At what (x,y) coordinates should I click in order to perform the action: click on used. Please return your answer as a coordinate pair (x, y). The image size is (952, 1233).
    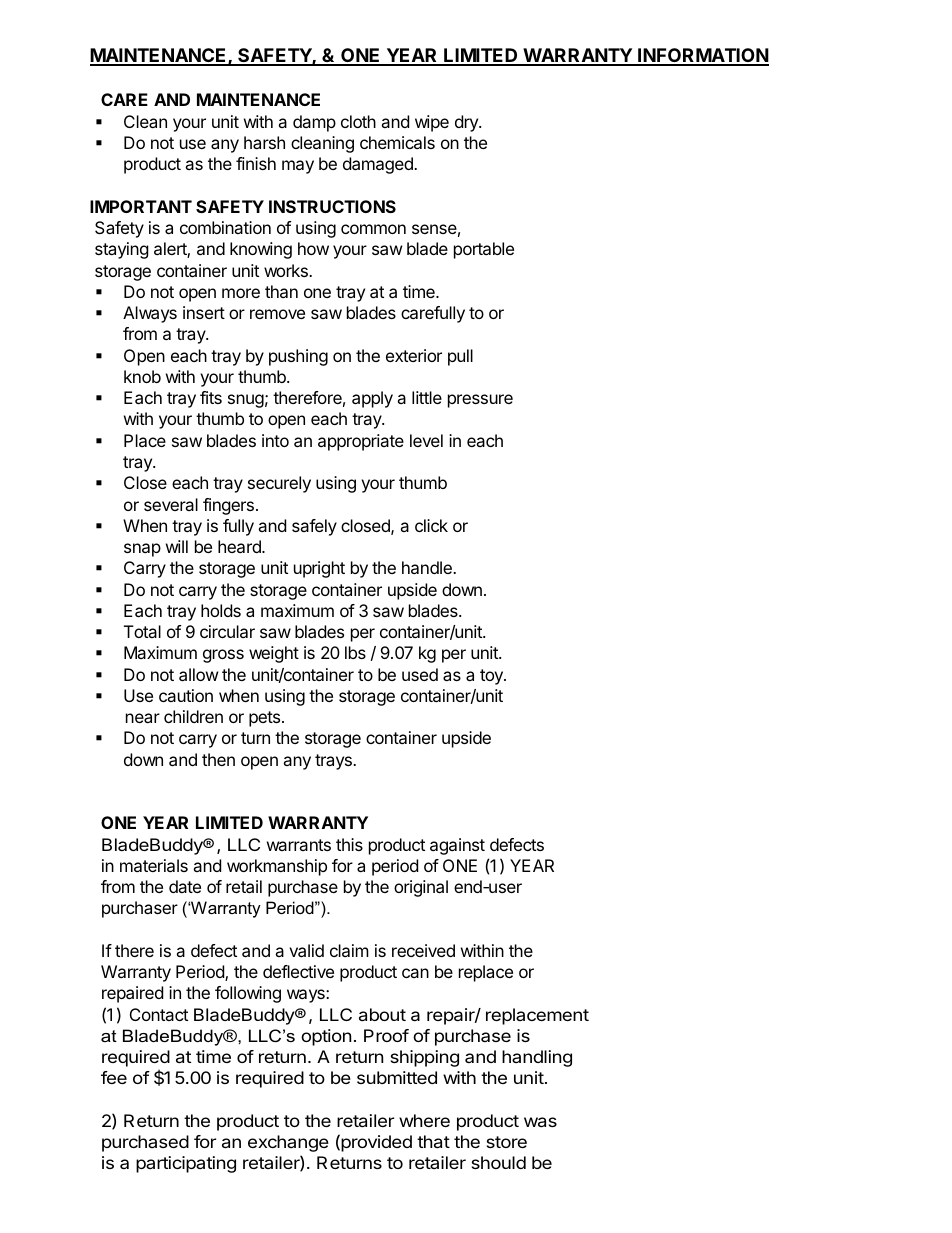
    Looking at the image, I should click on (420, 674).
